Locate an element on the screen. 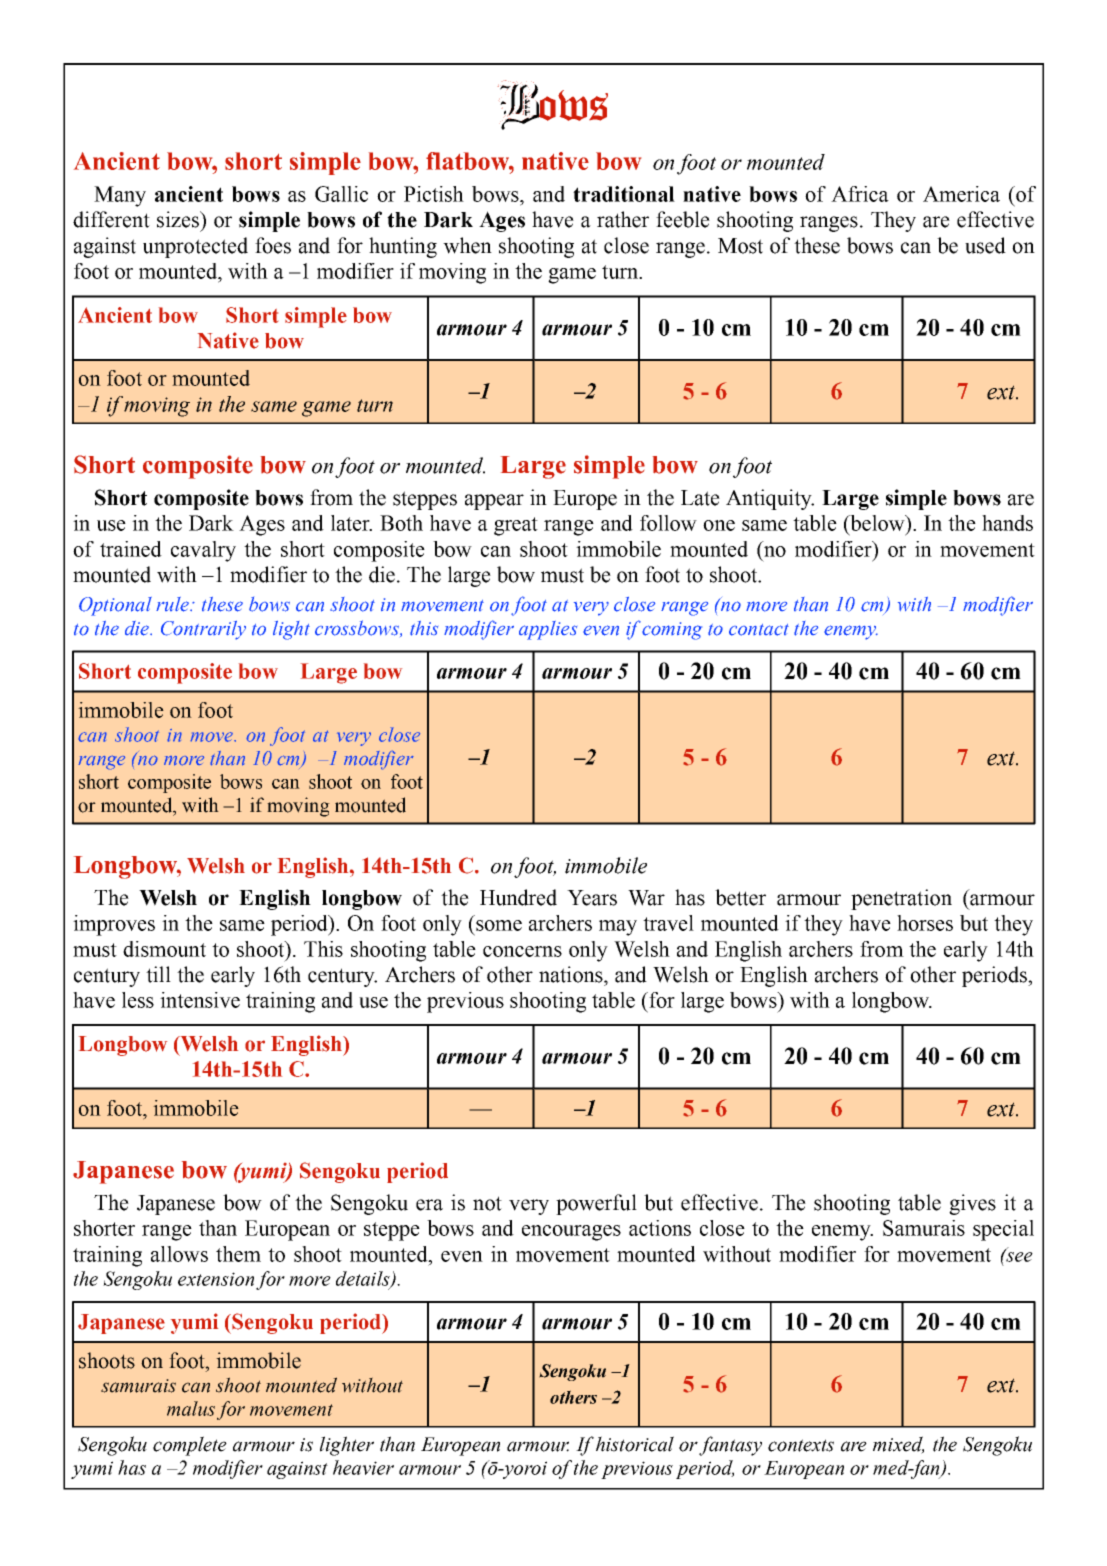  penetration is located at coordinates (901, 899).
